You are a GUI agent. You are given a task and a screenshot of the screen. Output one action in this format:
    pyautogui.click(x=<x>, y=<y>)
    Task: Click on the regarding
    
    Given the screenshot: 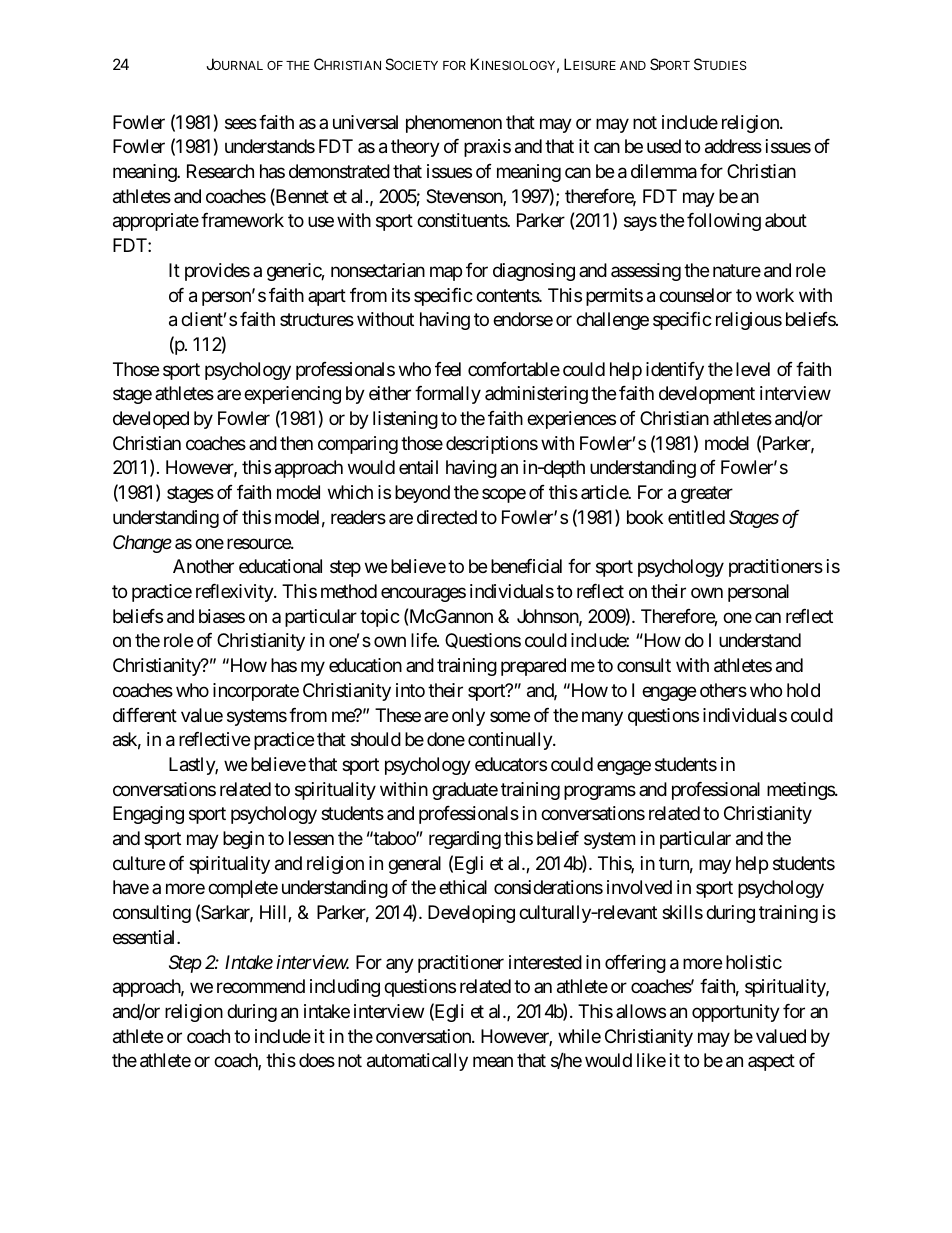 What is the action you would take?
    pyautogui.click(x=465, y=840)
